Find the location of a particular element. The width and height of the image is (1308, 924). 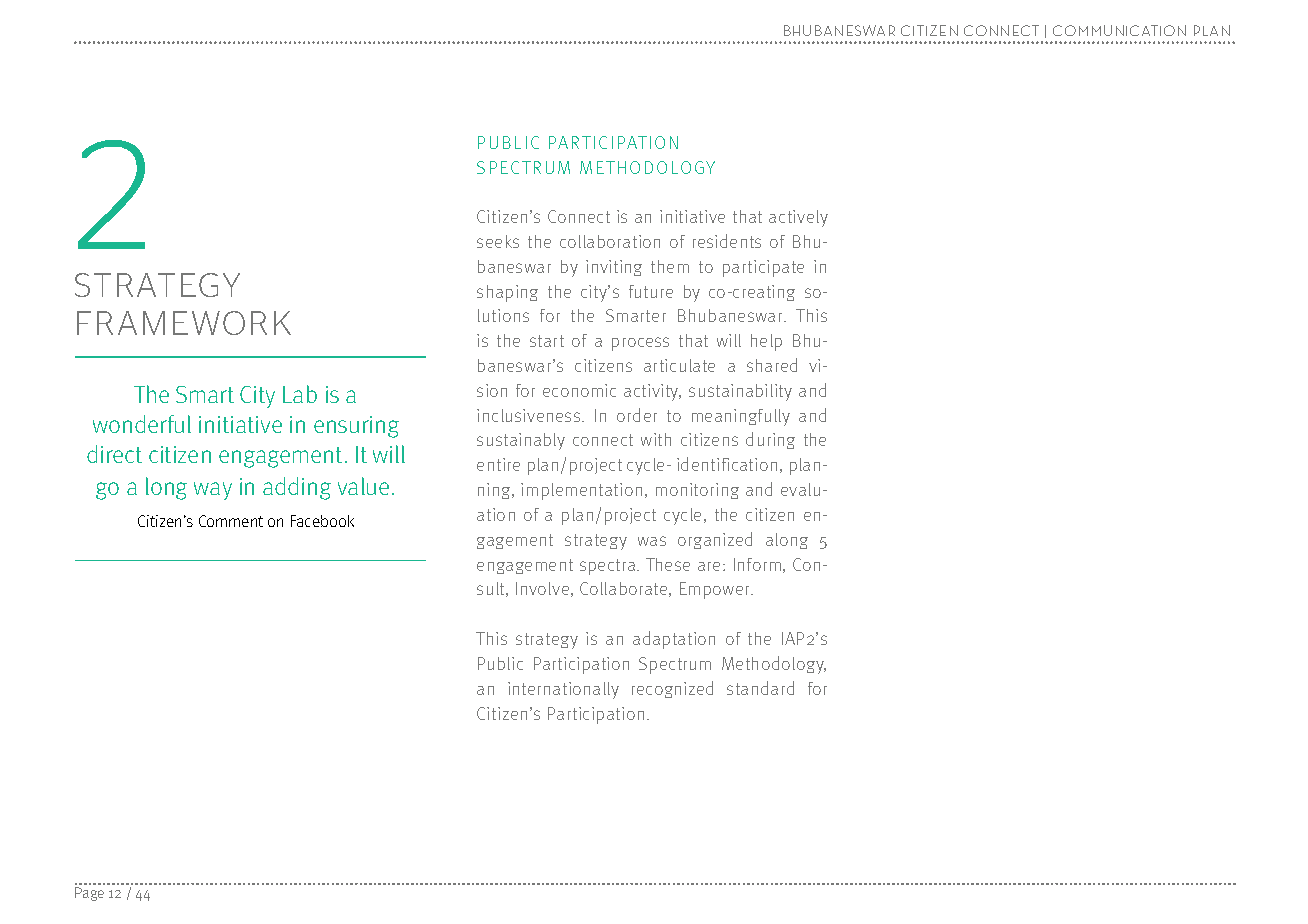

FRAMEWORK is located at coordinates (184, 323).
